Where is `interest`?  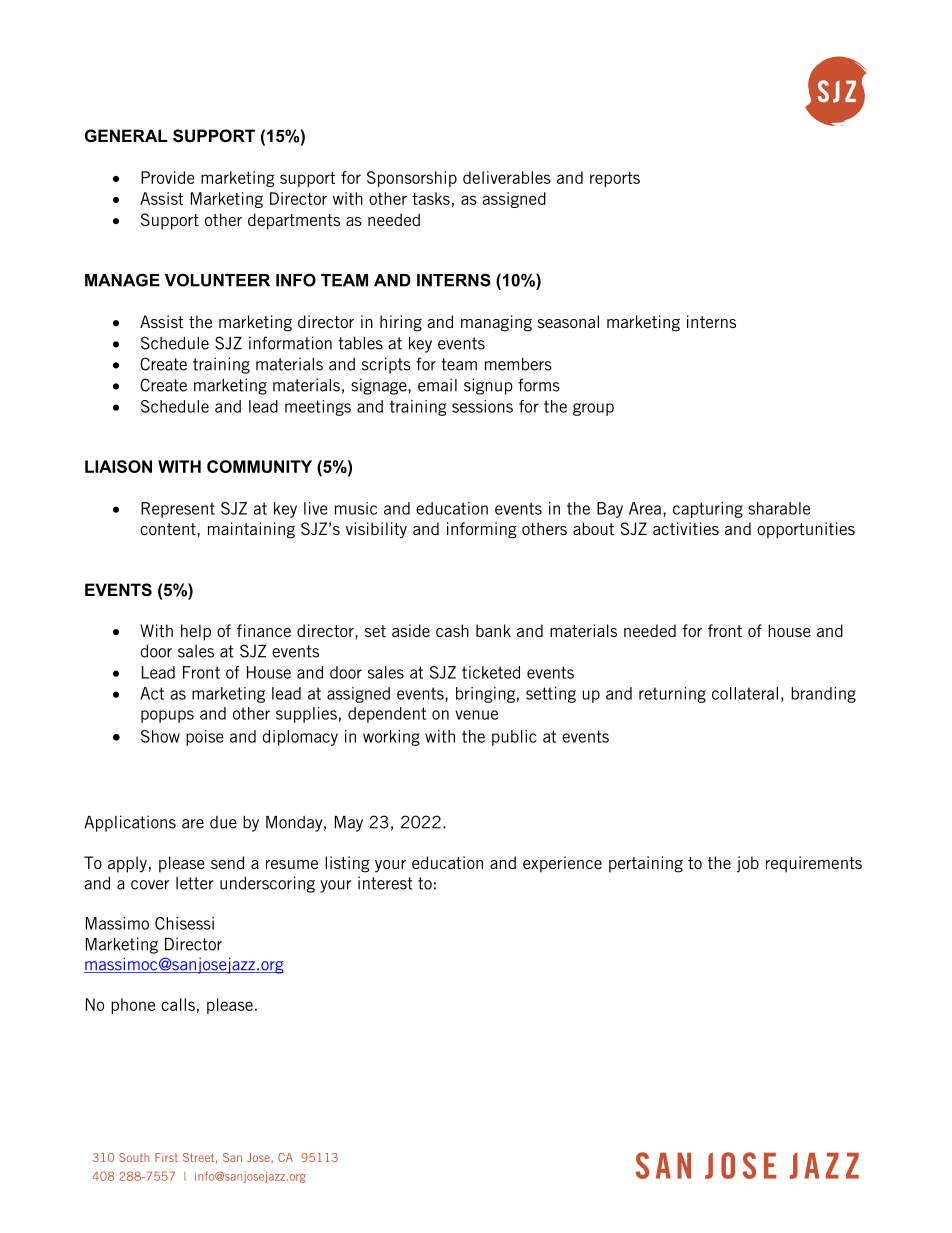 interest is located at coordinates (385, 883).
